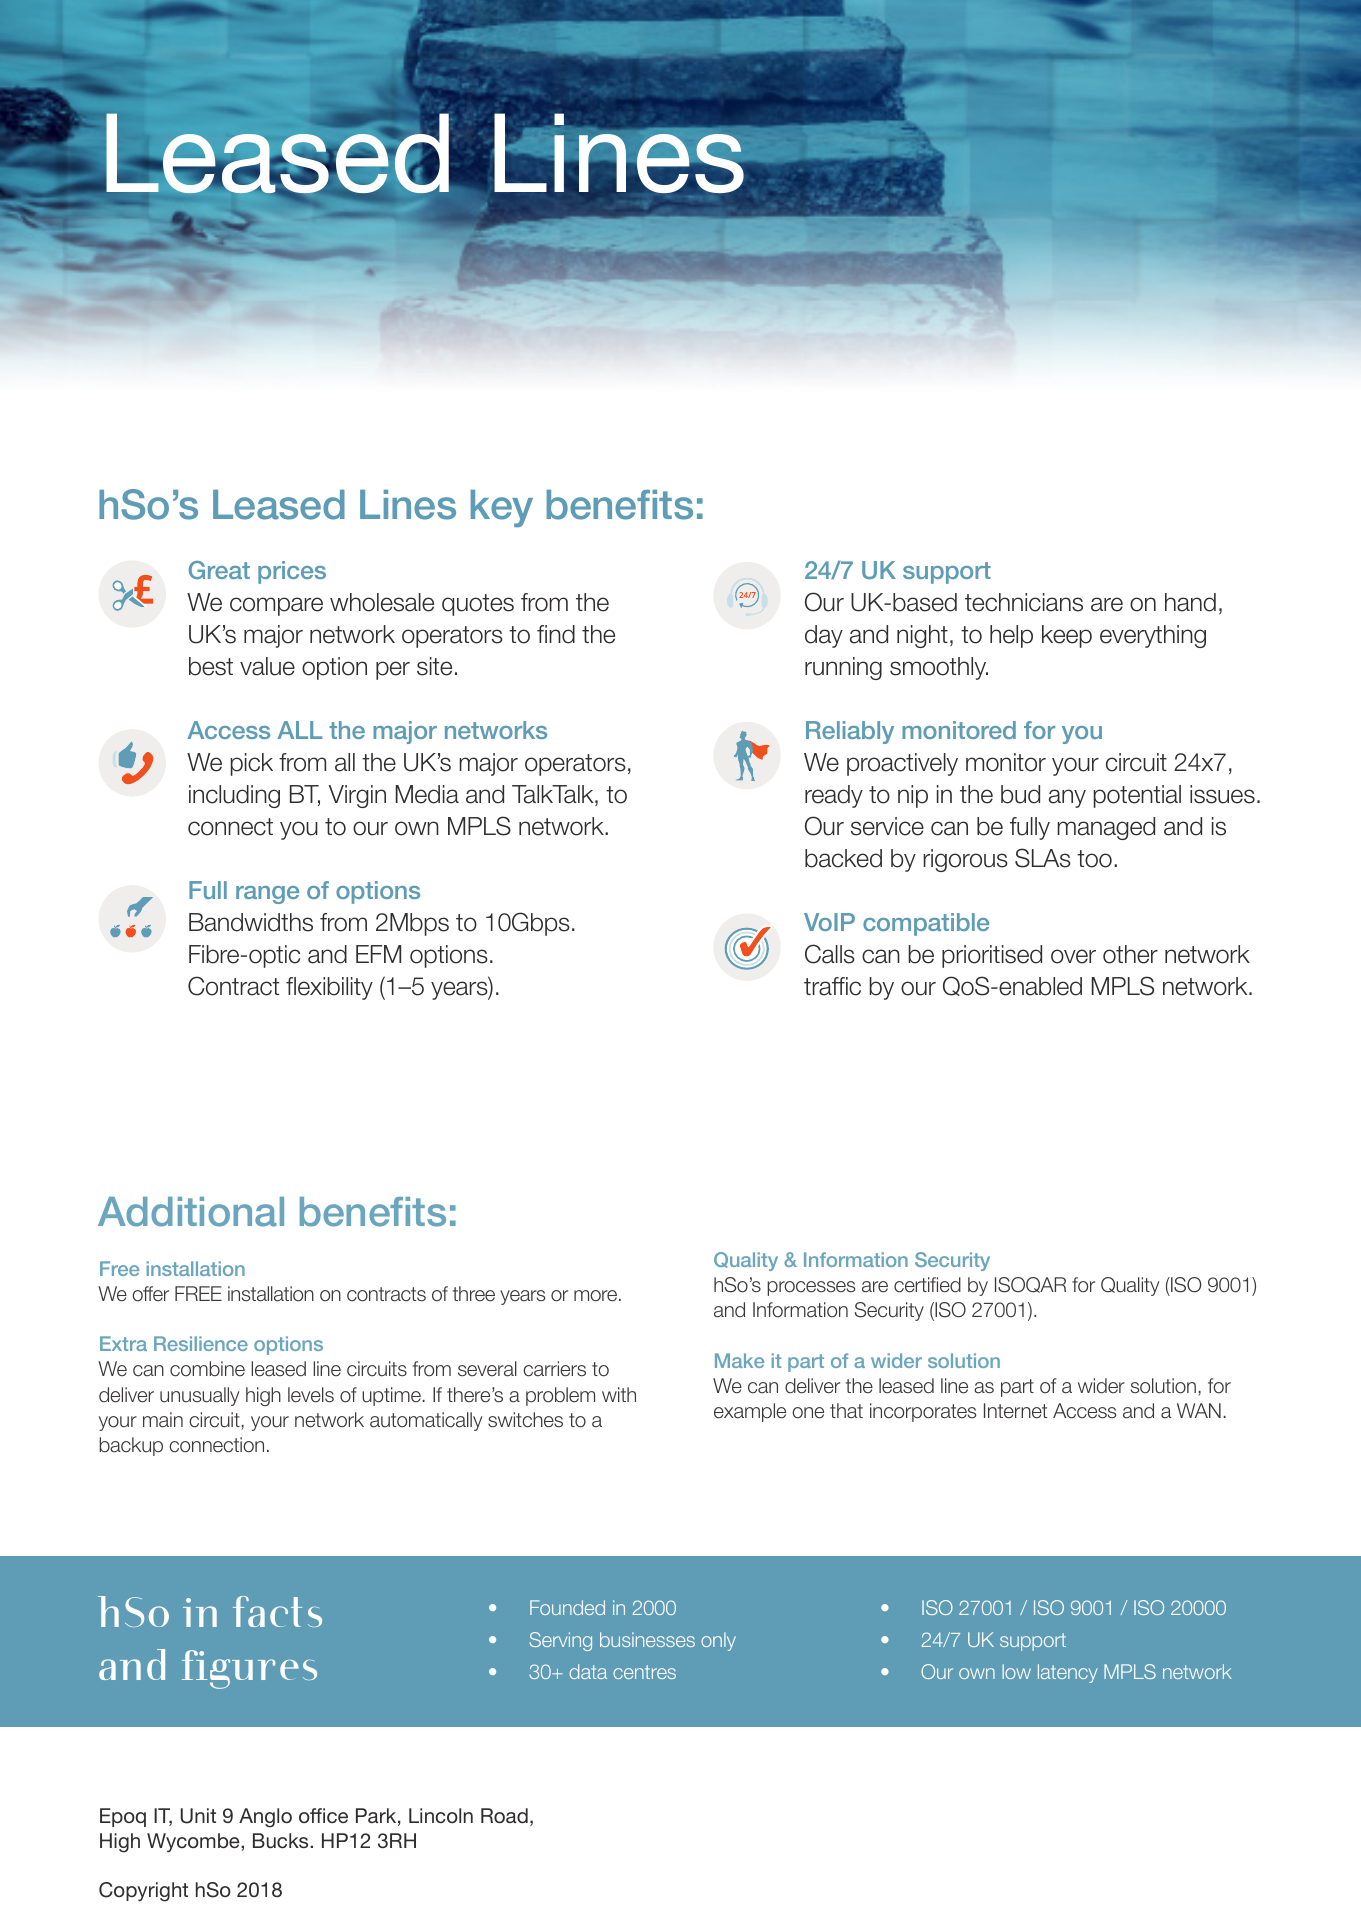 This screenshot has width=1361, height=1925. What do you see at coordinates (556, 634) in the screenshot?
I see `find` at bounding box center [556, 634].
